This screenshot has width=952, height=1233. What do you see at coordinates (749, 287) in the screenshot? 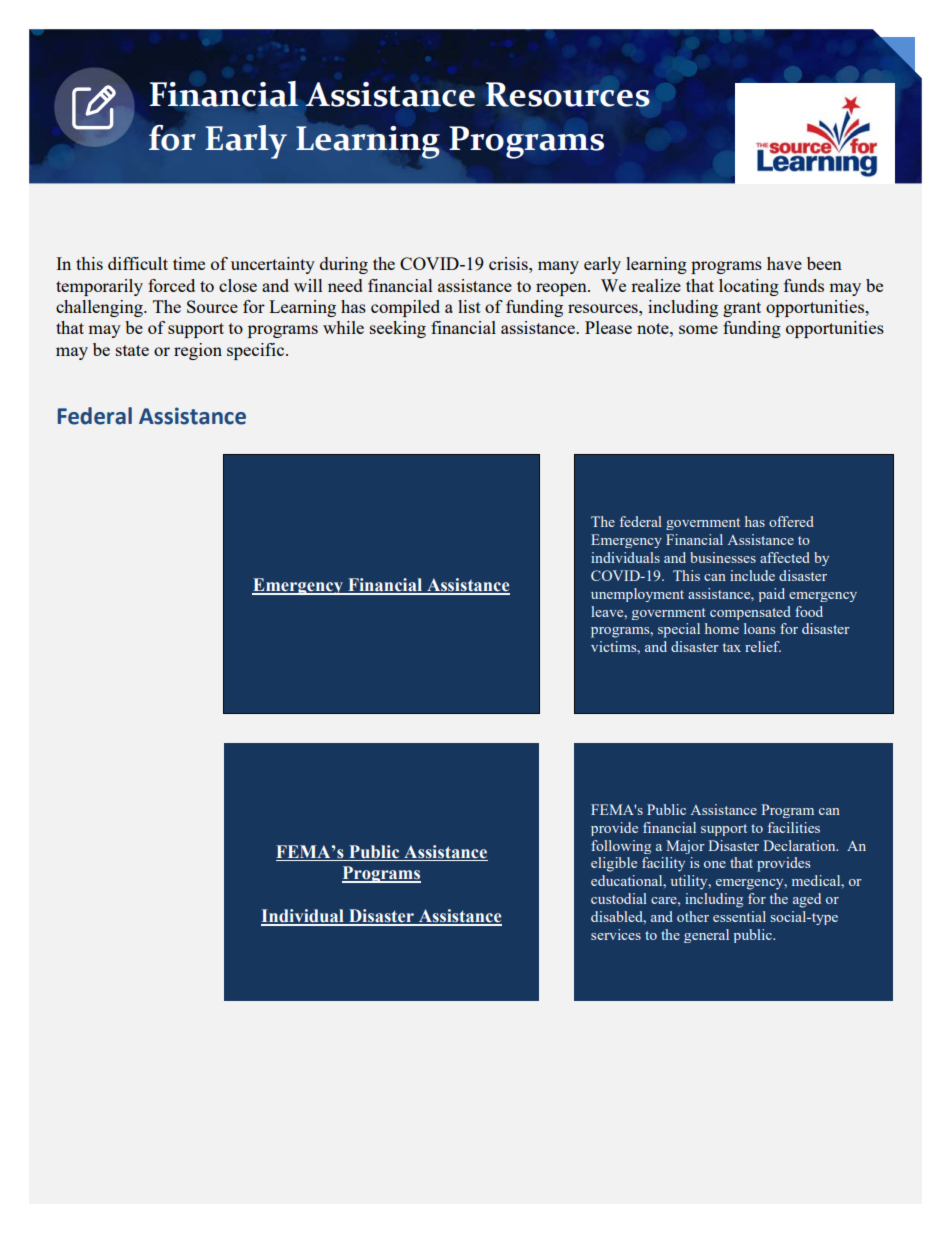
I see `locating` at bounding box center [749, 287].
